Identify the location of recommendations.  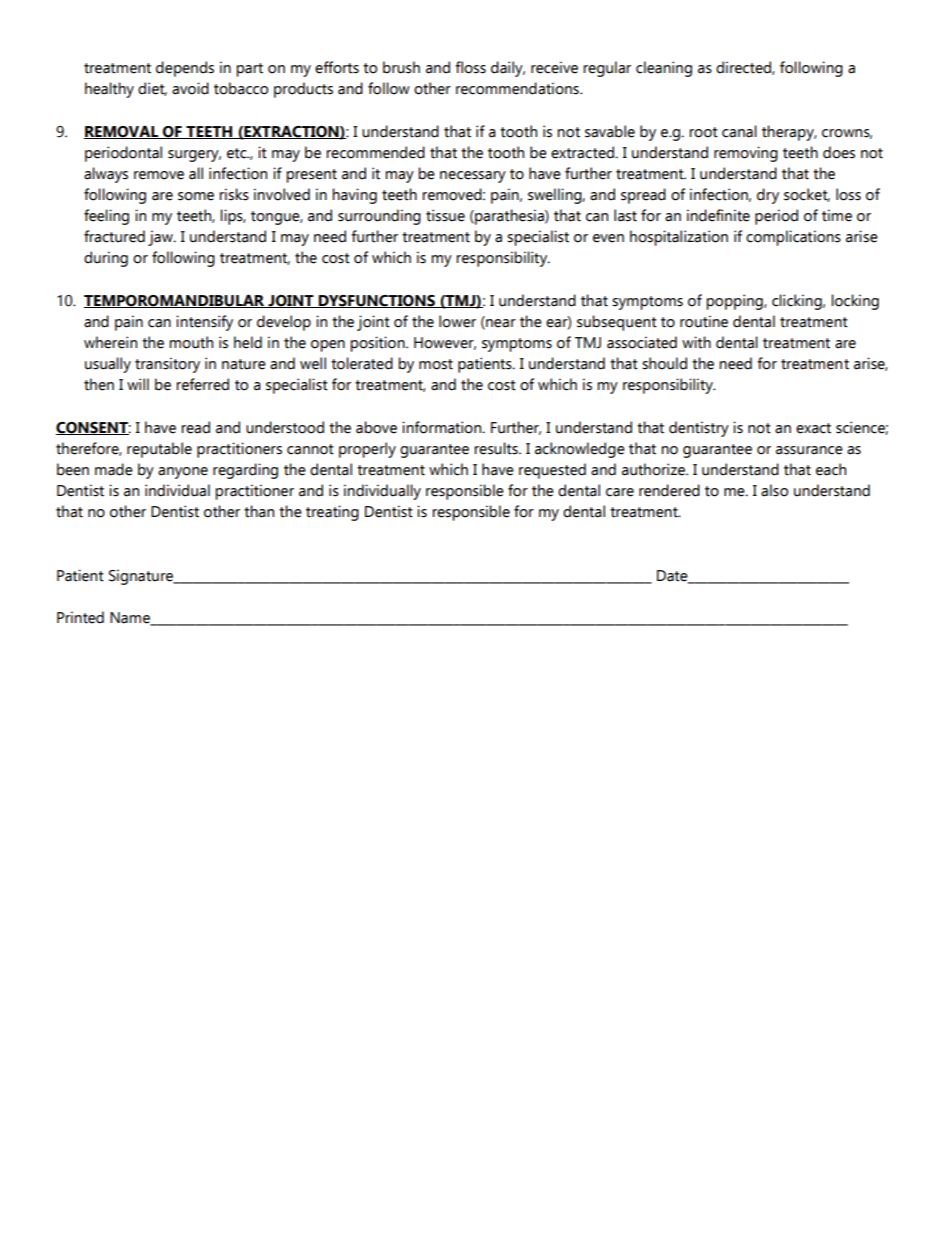
(518, 88).
